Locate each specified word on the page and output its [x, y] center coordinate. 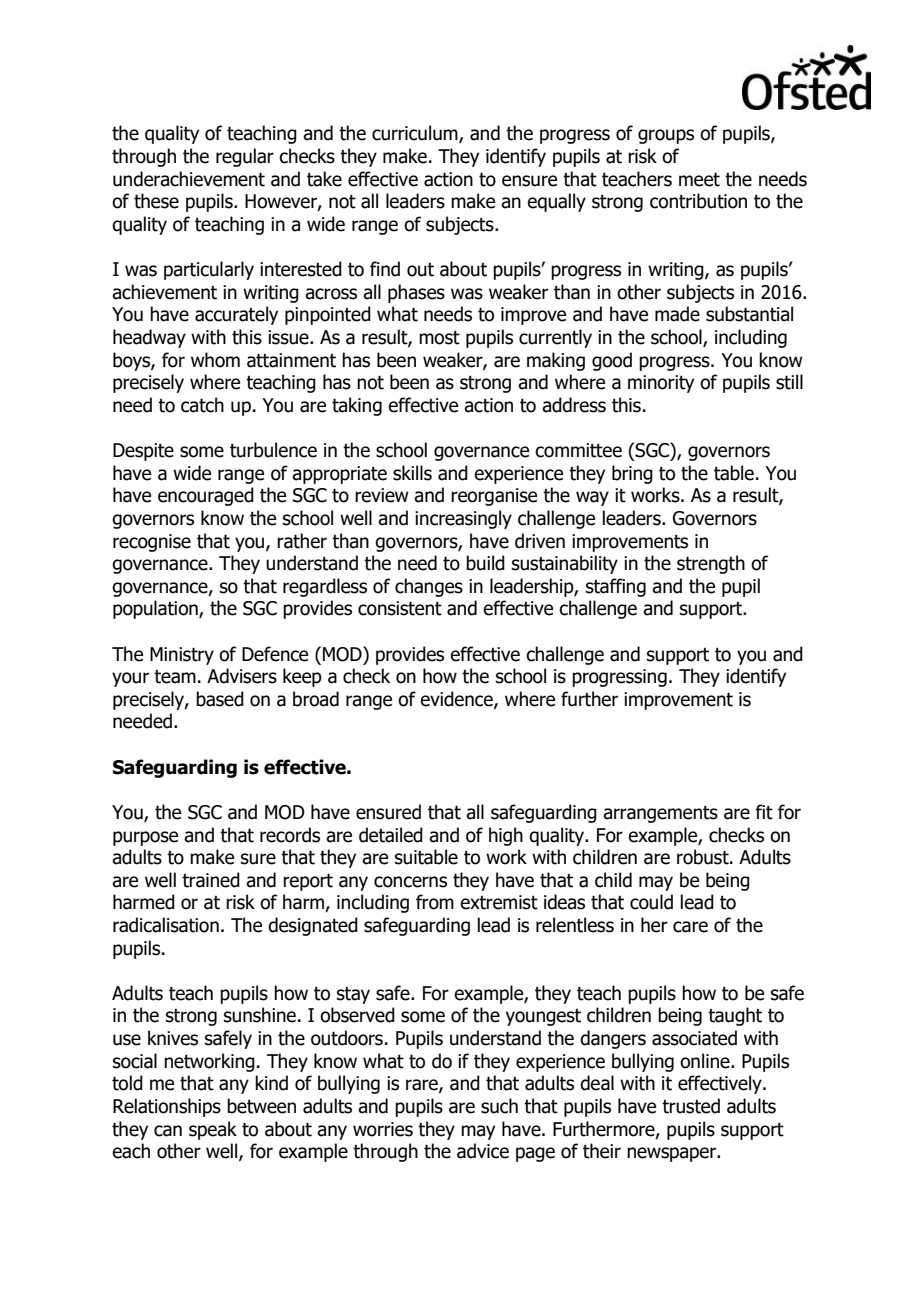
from [435, 902]
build [485, 563]
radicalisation [166, 925]
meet [699, 179]
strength [711, 564]
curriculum [416, 134]
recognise [152, 543]
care [690, 927]
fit [764, 812]
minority [661, 384]
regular [245, 157]
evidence [457, 700]
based [220, 699]
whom [215, 360]
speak [213, 1130]
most [439, 338]
